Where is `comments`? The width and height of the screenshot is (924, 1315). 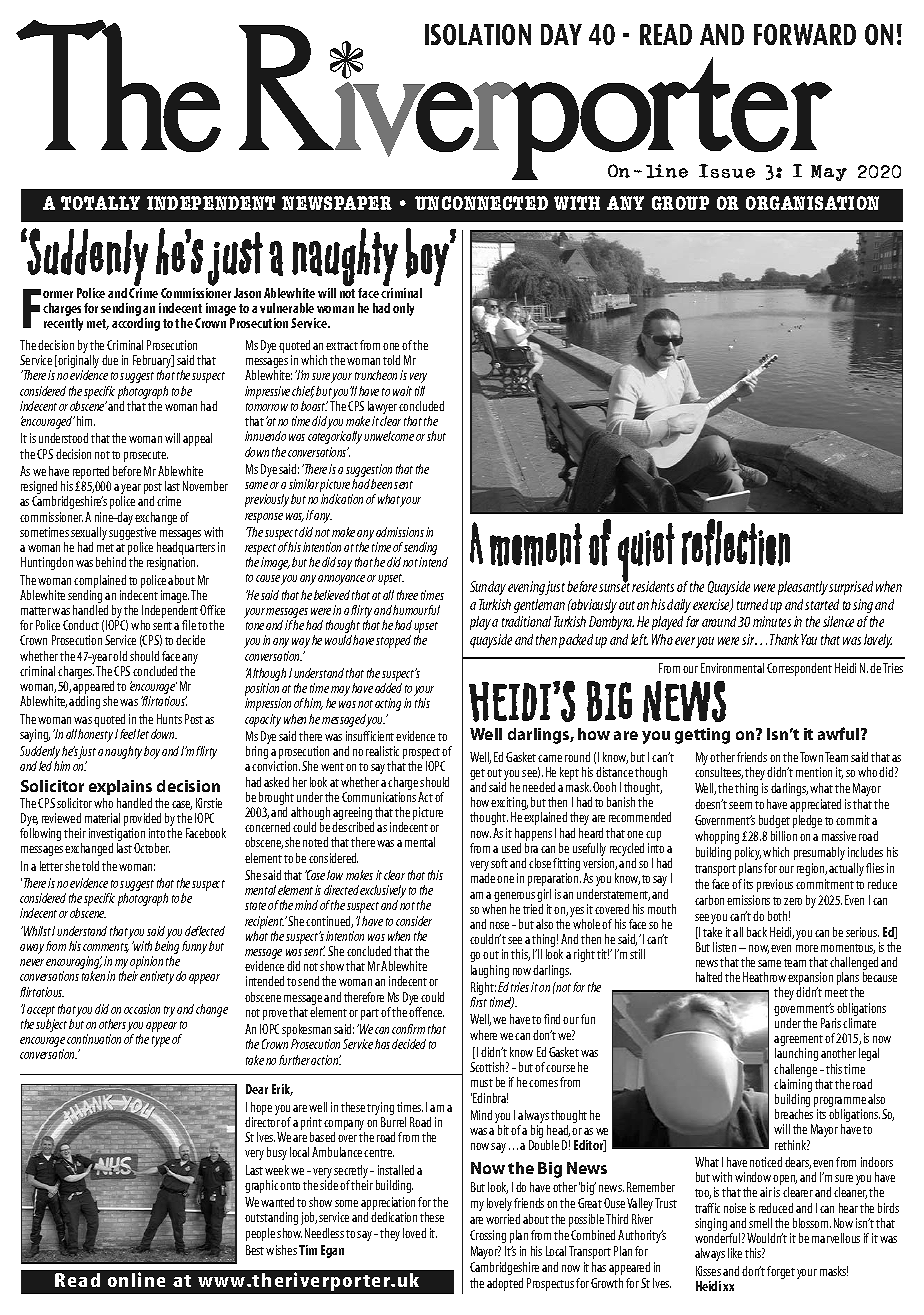
comments is located at coordinates (106, 948).
